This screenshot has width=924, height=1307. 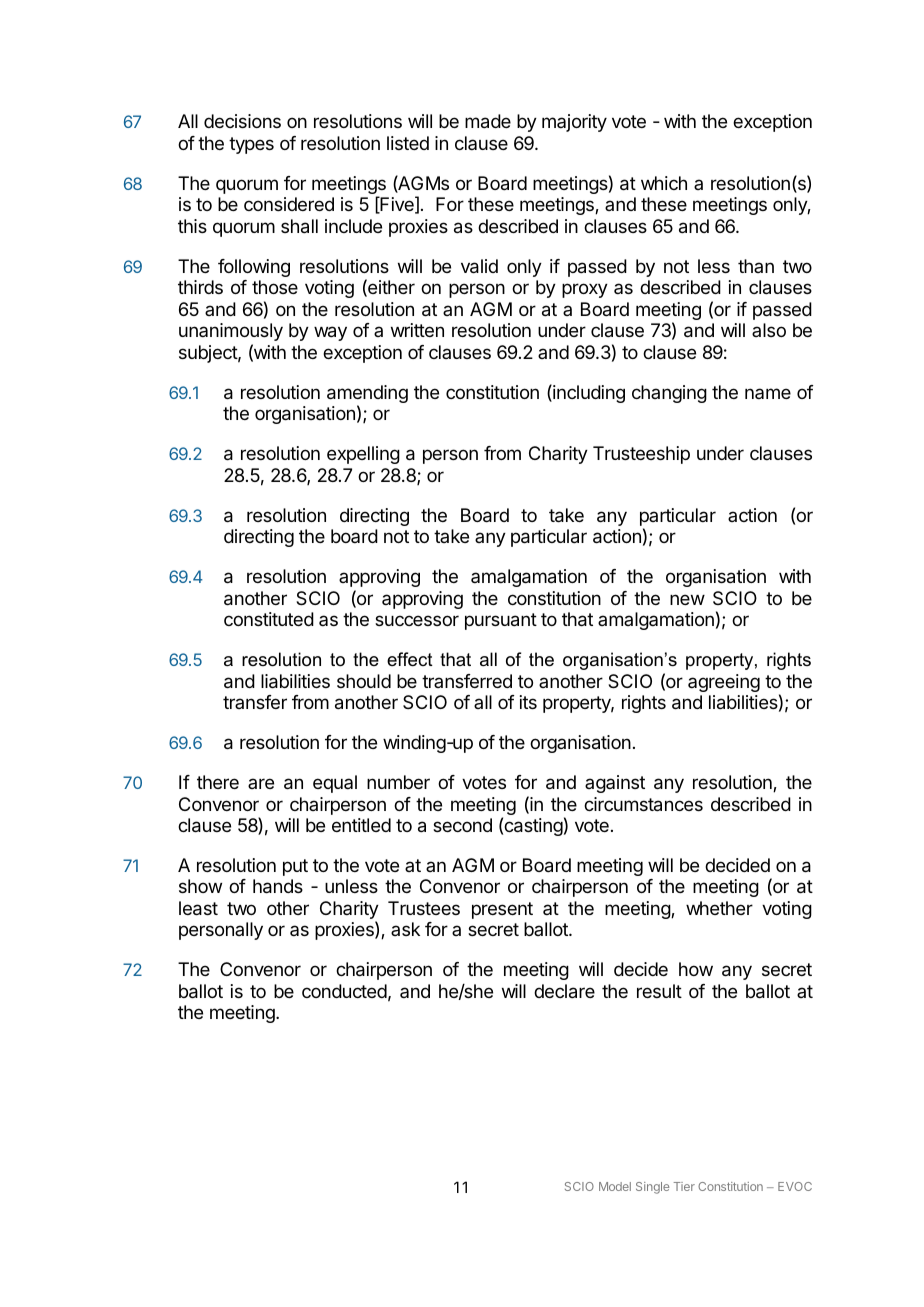 What do you see at coordinates (669, 394) in the screenshot?
I see `changing` at bounding box center [669, 394].
